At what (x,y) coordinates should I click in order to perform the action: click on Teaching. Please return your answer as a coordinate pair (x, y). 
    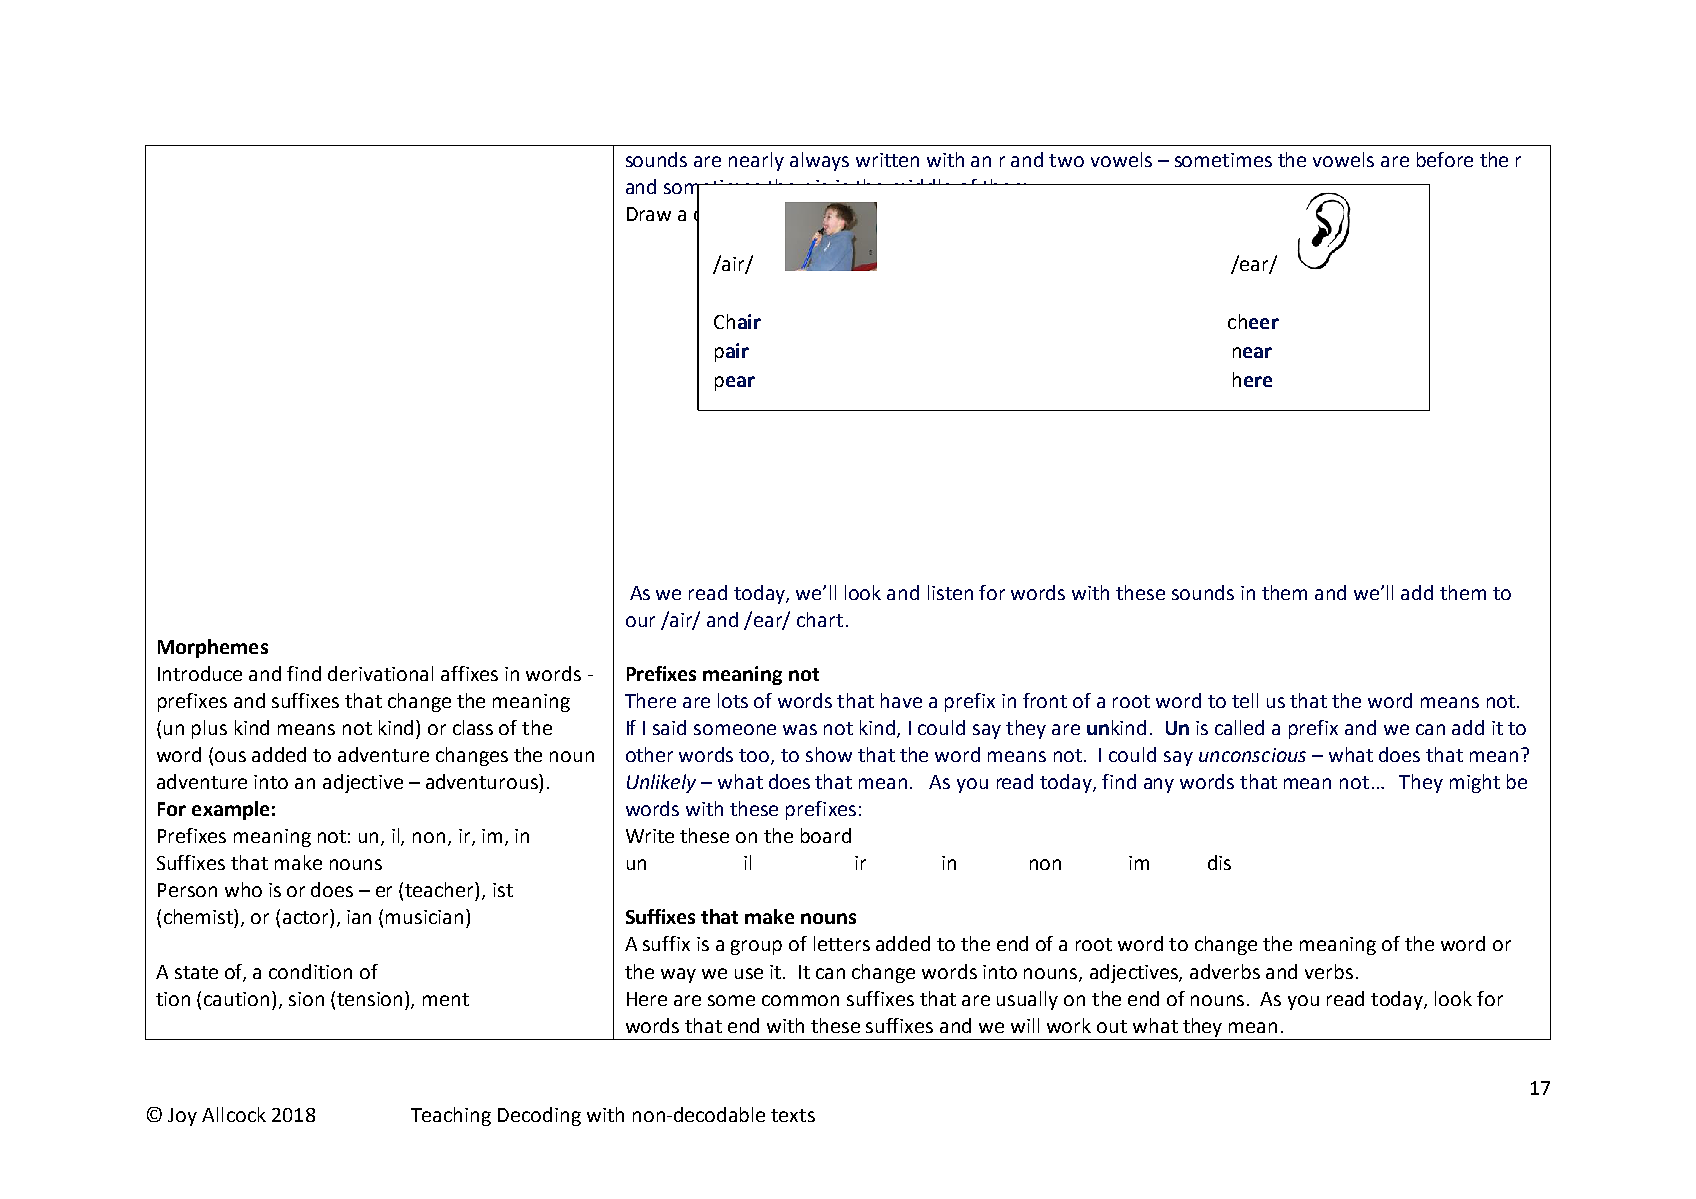
    Looking at the image, I should click on (451, 1116).
